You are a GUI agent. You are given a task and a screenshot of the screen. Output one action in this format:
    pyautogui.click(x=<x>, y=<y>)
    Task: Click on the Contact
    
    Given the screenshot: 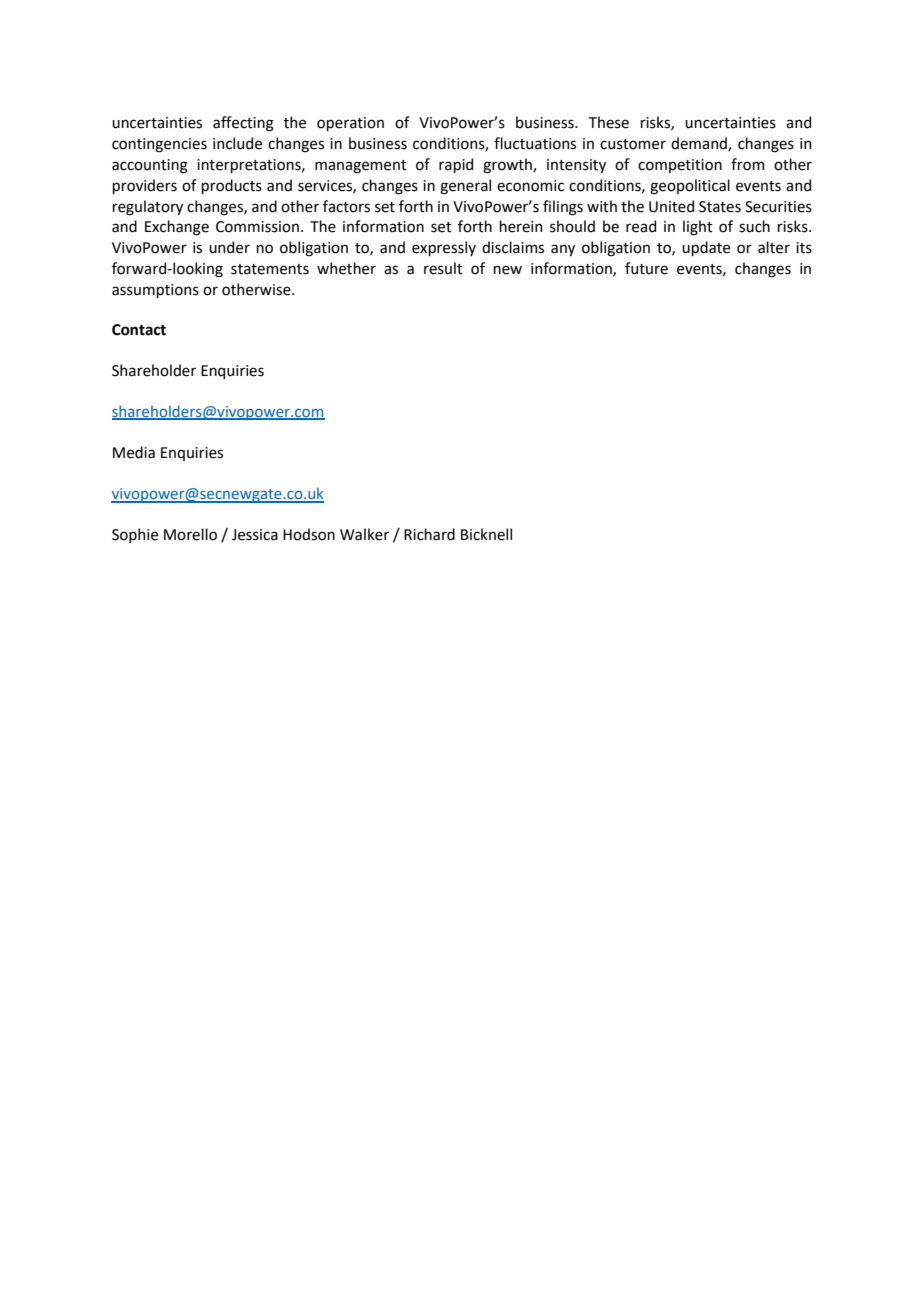 What is the action you would take?
    pyautogui.click(x=139, y=330)
